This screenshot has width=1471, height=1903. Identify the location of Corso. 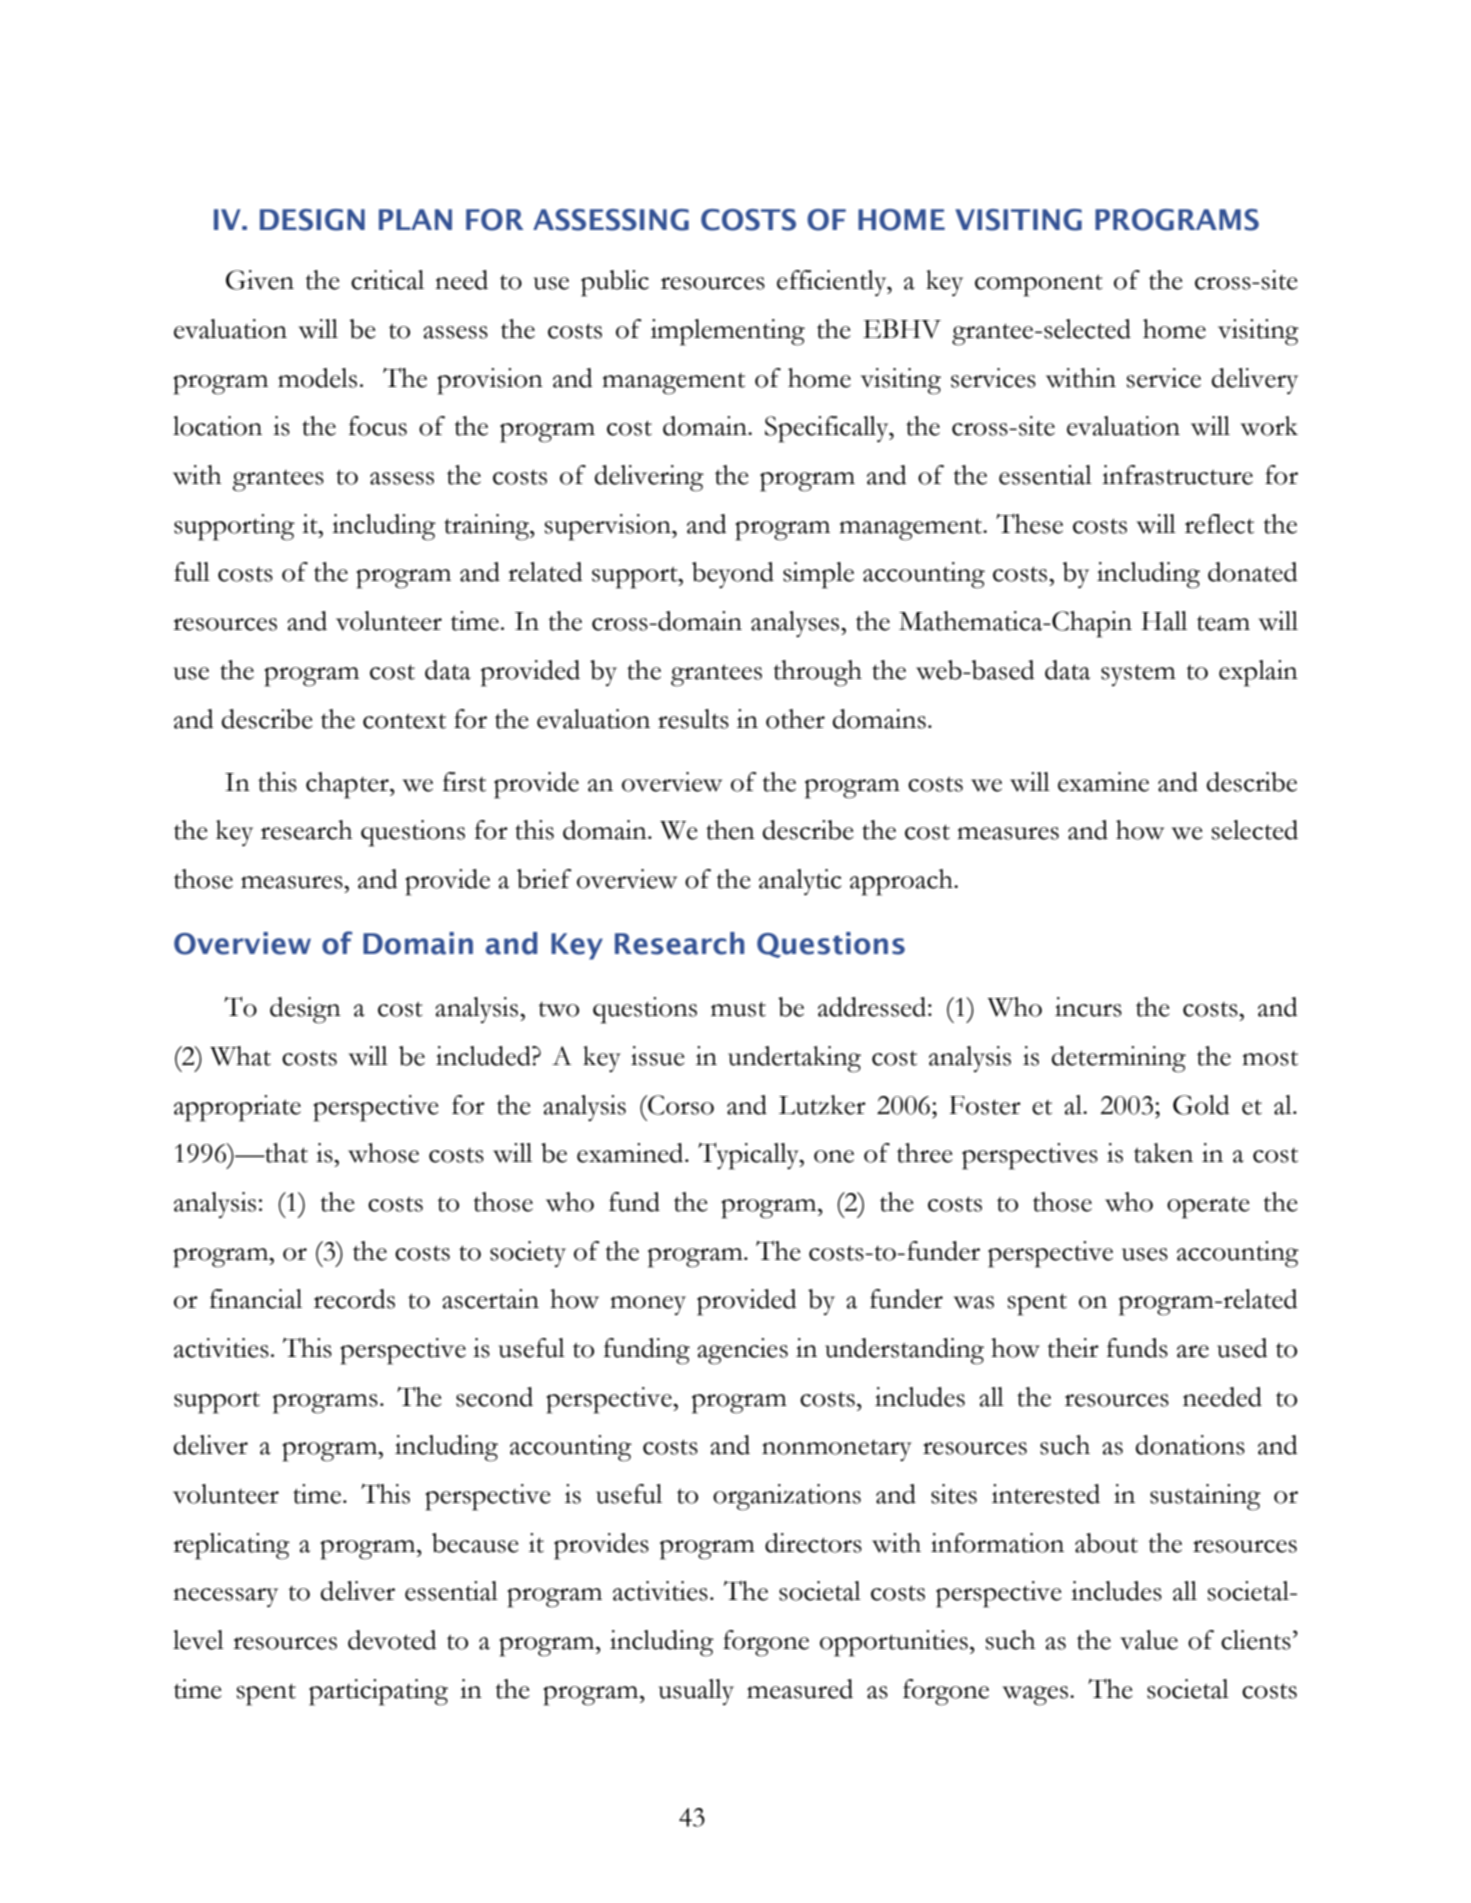
(680, 1105).
